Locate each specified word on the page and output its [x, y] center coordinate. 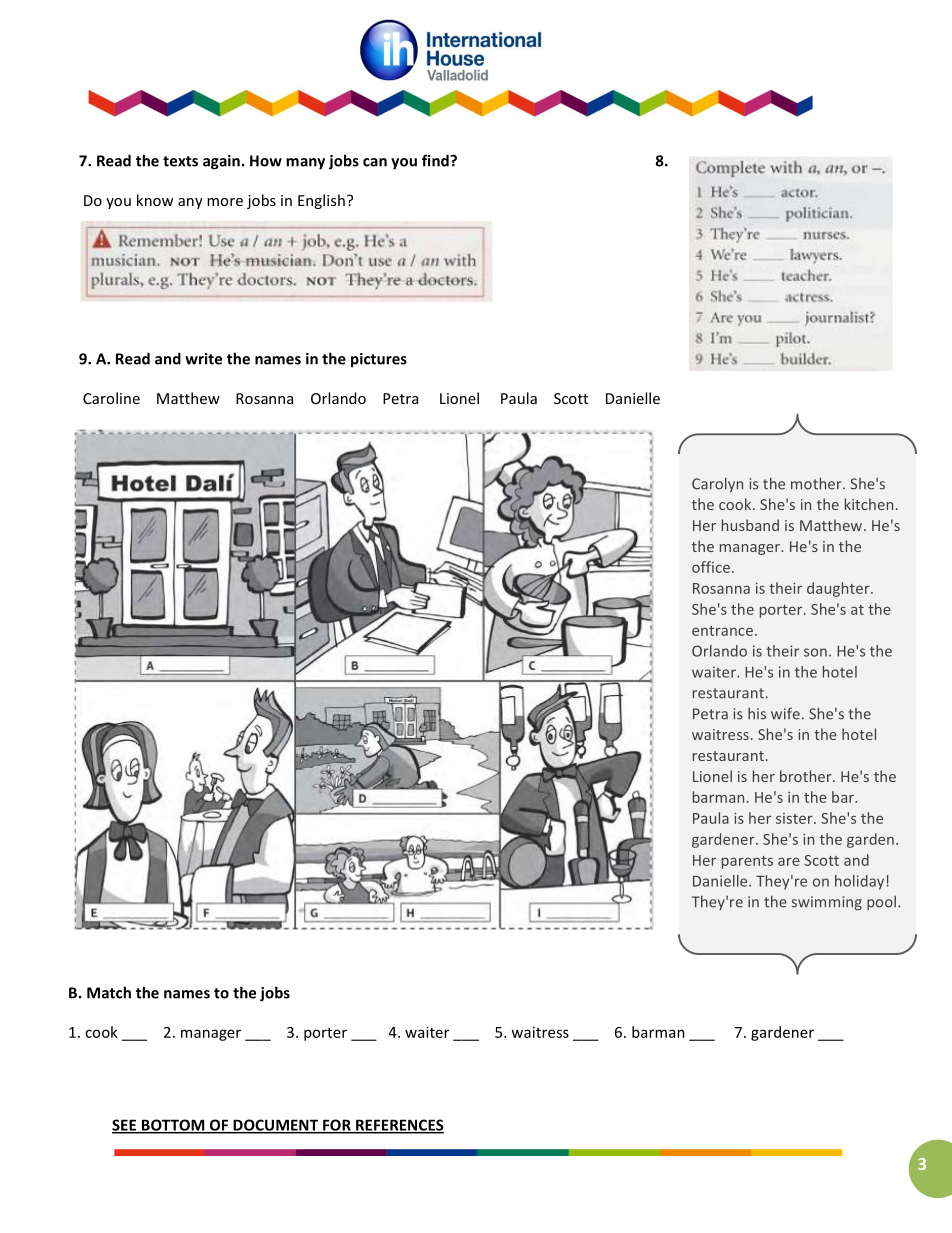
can [375, 162]
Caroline [111, 398]
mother [817, 483]
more [225, 202]
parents [747, 862]
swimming [827, 903]
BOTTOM [173, 1126]
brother [807, 776]
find [436, 160]
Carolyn [717, 485]
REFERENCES [399, 1126]
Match [109, 992]
